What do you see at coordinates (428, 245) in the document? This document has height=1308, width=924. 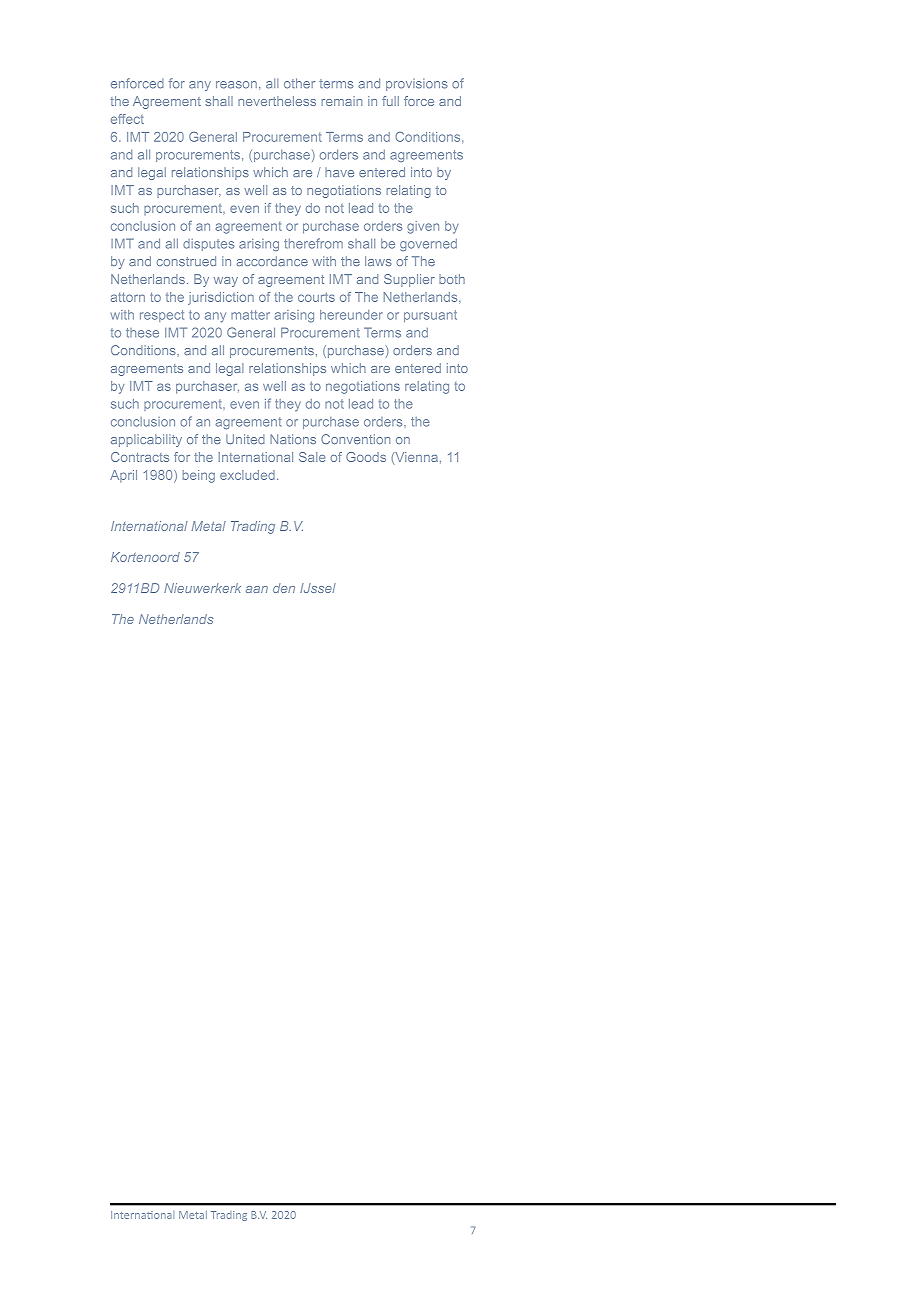 I see `governed` at bounding box center [428, 245].
